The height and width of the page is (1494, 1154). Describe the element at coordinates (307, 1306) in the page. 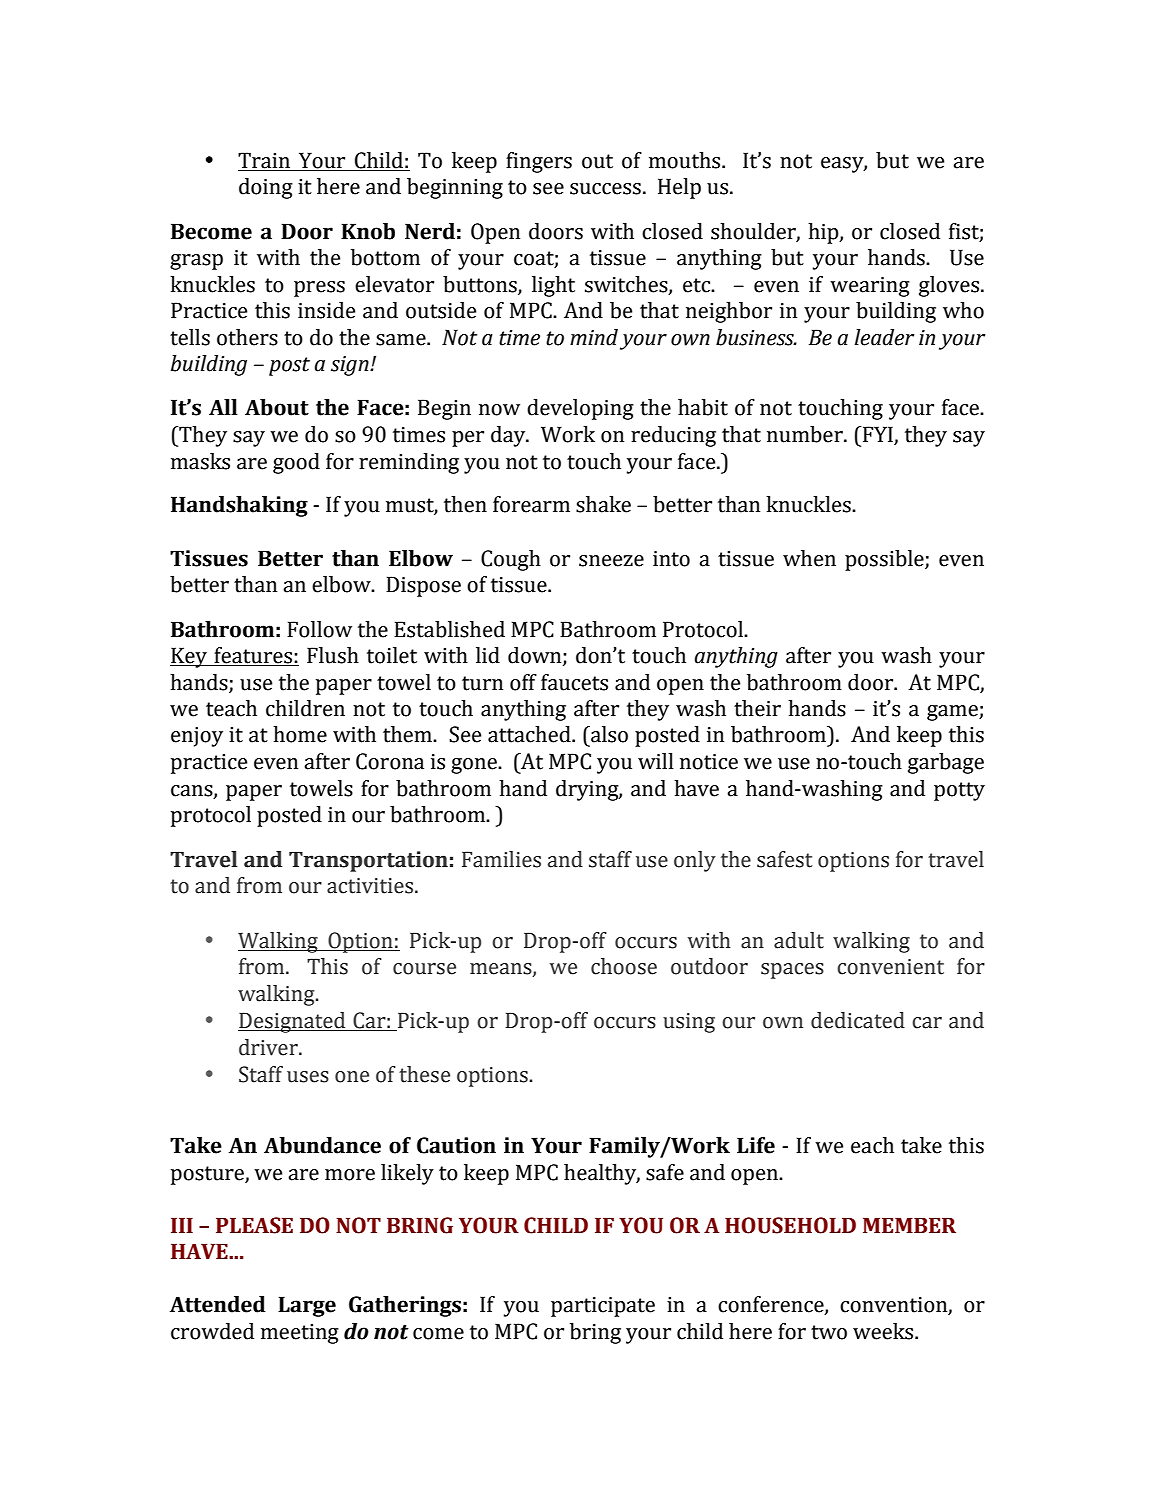

I see `Large` at that location.
